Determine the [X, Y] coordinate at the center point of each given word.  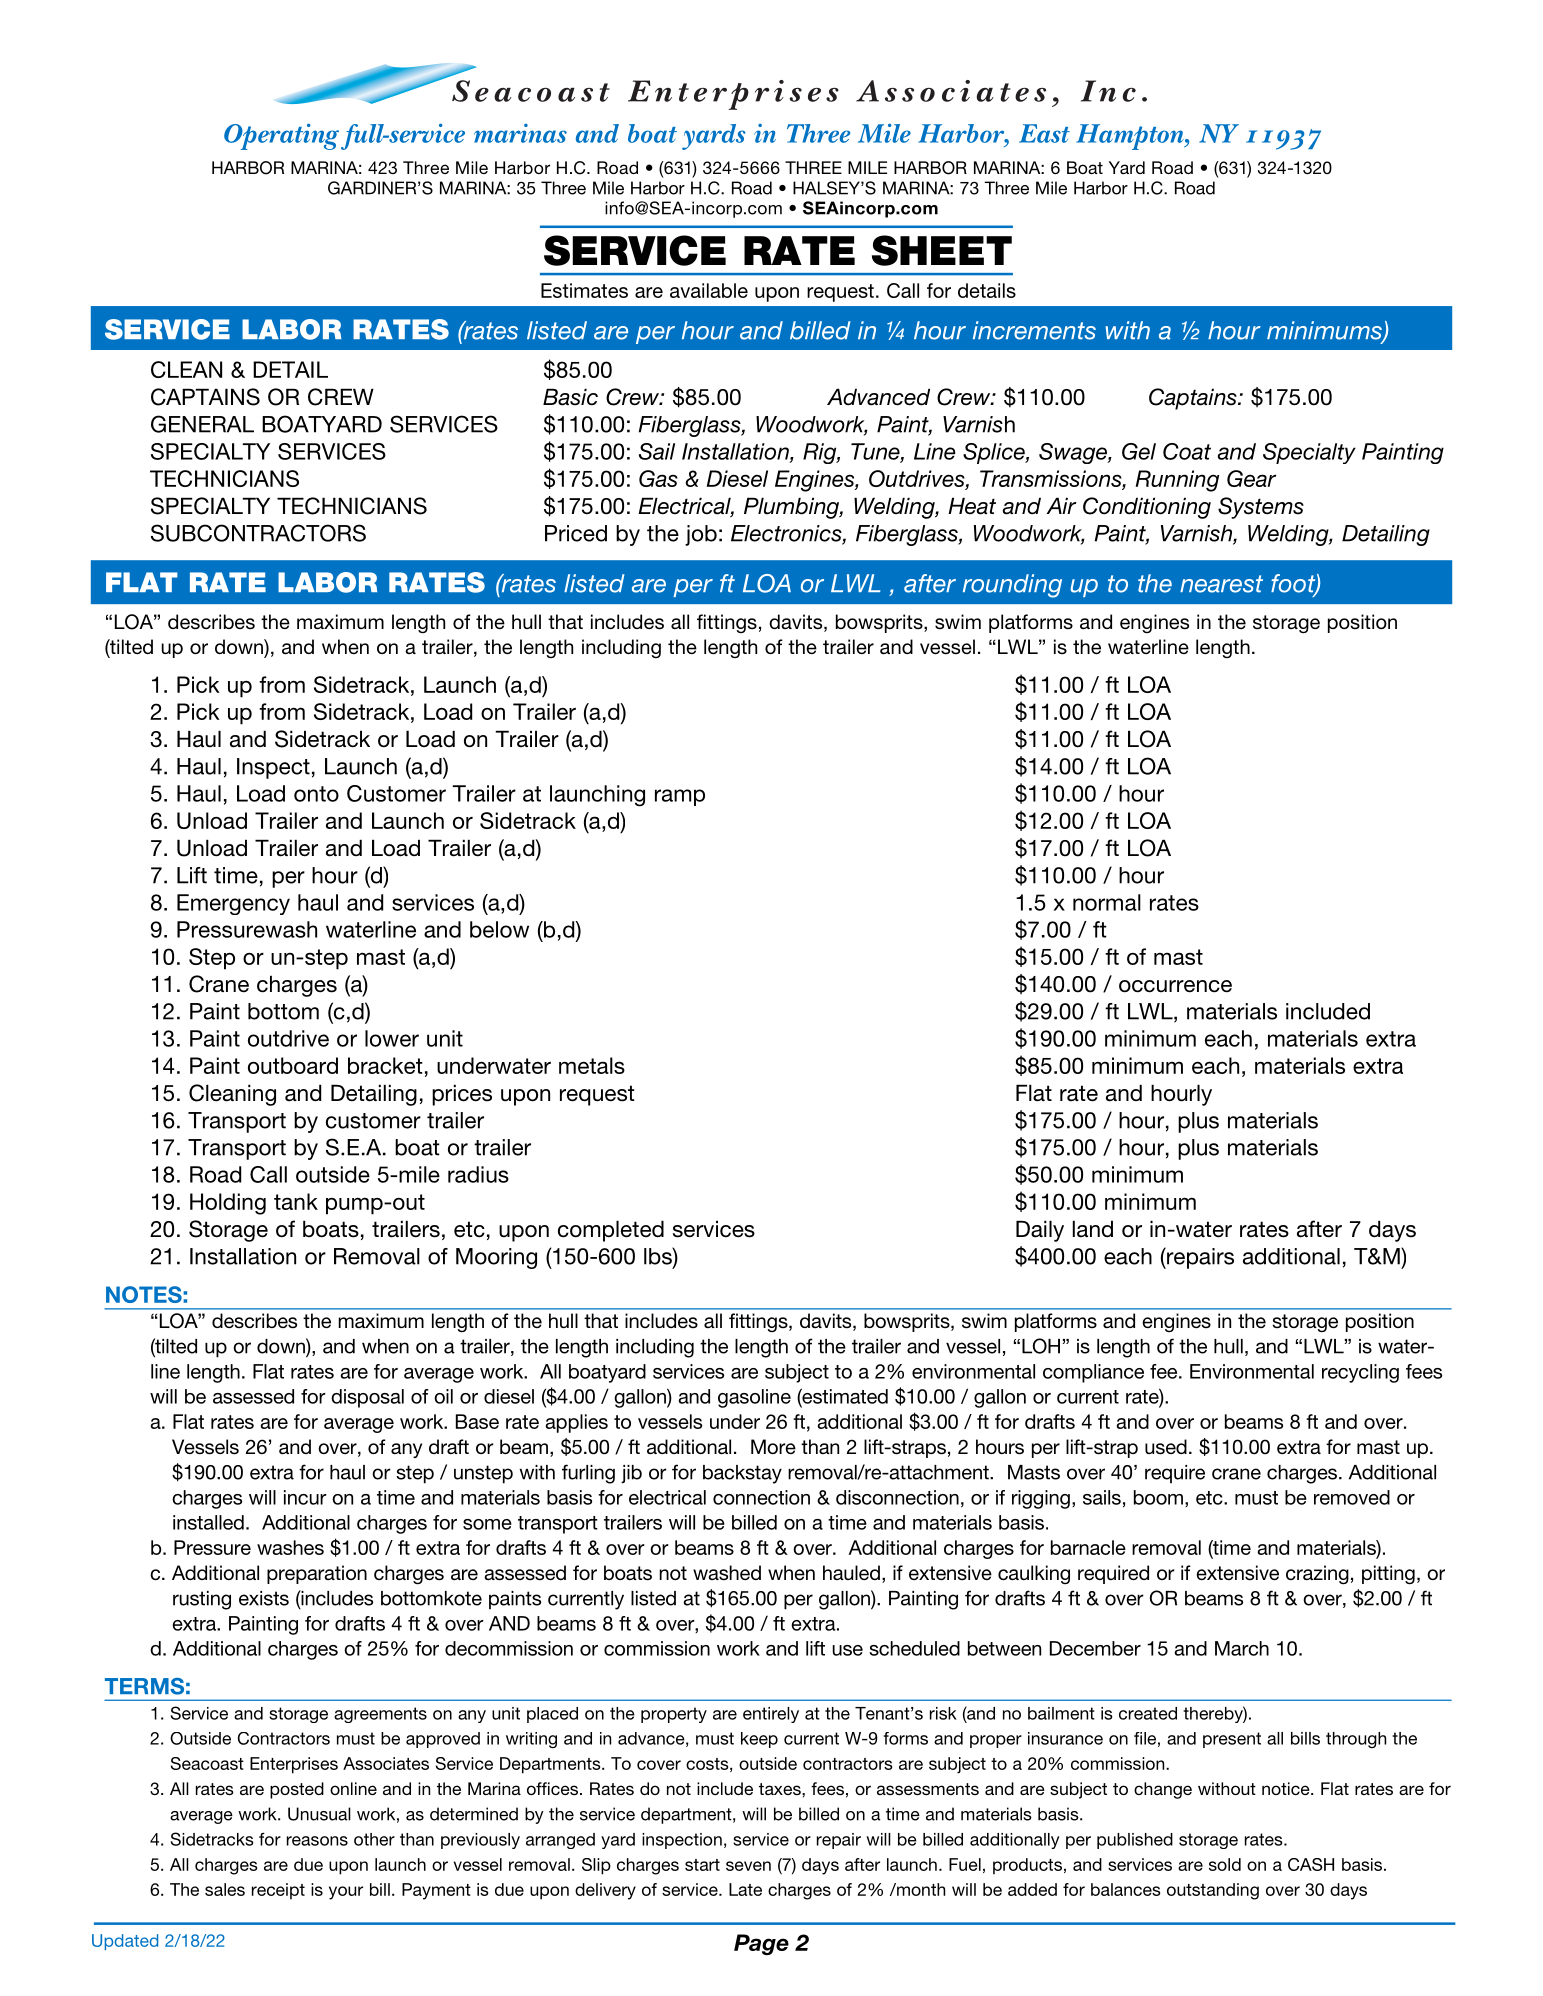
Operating [281, 136]
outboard [293, 1065]
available [709, 290]
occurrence [1175, 986]
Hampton [1131, 137]
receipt [278, 1891]
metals [592, 1065]
